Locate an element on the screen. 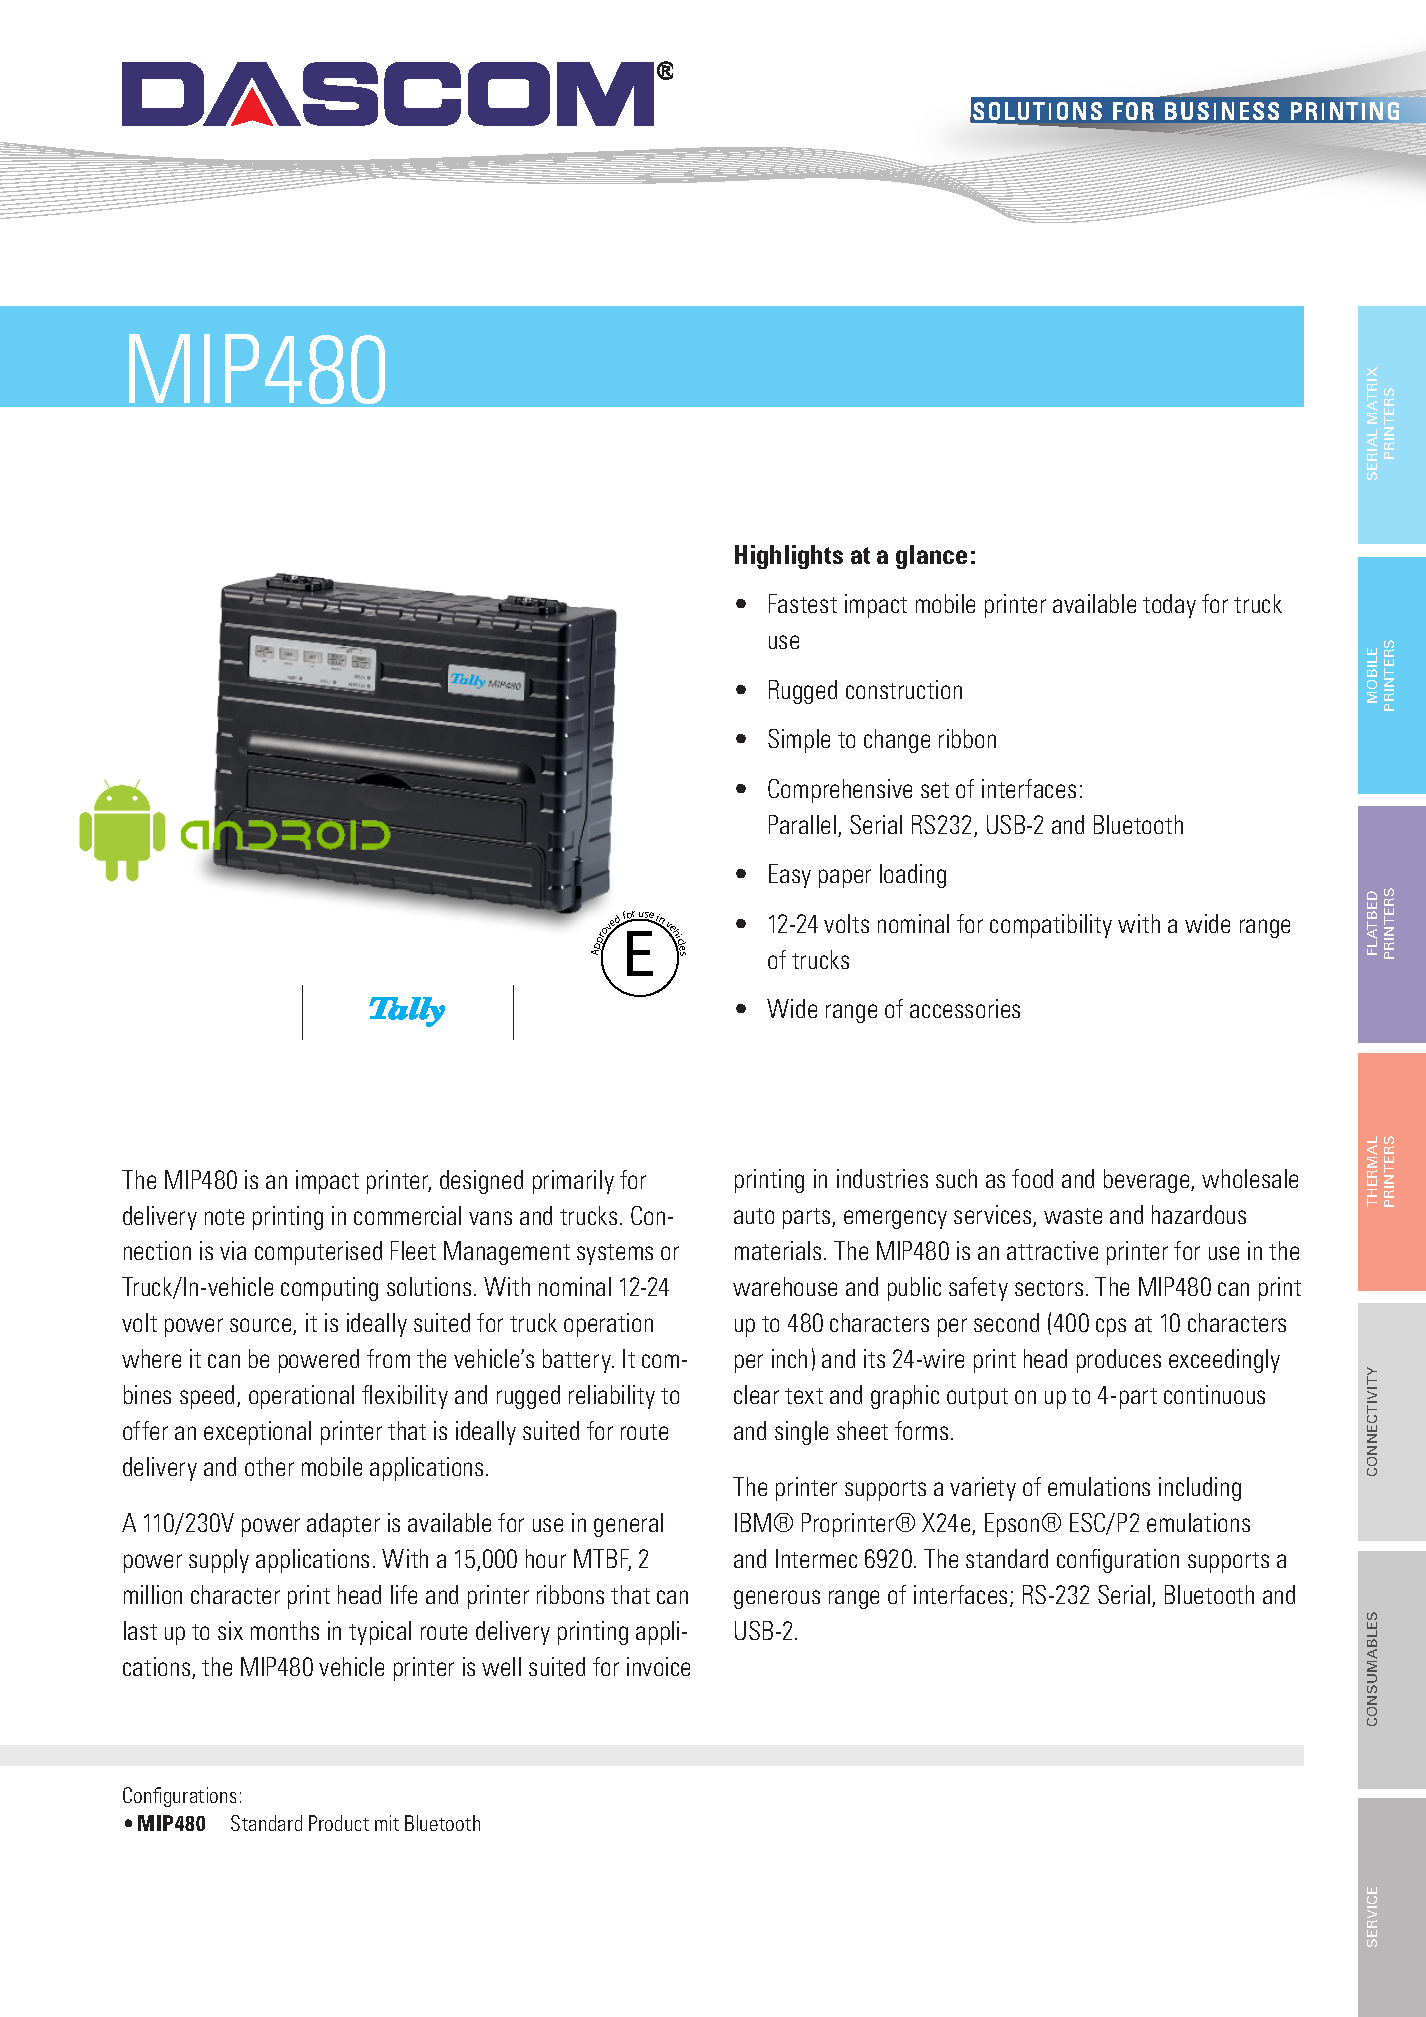 The image size is (1426, 2017). clear is located at coordinates (756, 1394).
